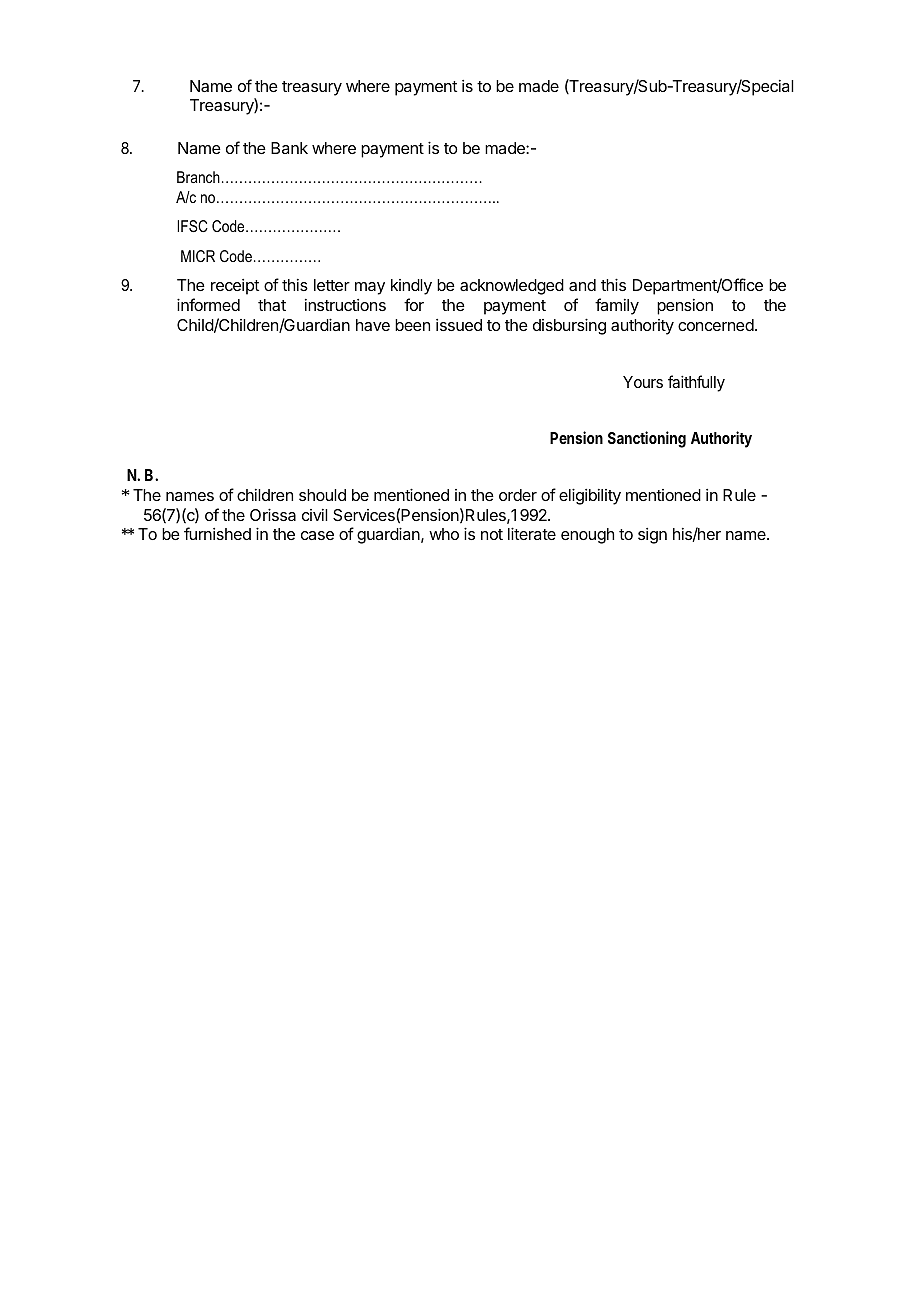 The width and height of the image is (924, 1305). What do you see at coordinates (643, 382) in the image?
I see `Yours` at bounding box center [643, 382].
